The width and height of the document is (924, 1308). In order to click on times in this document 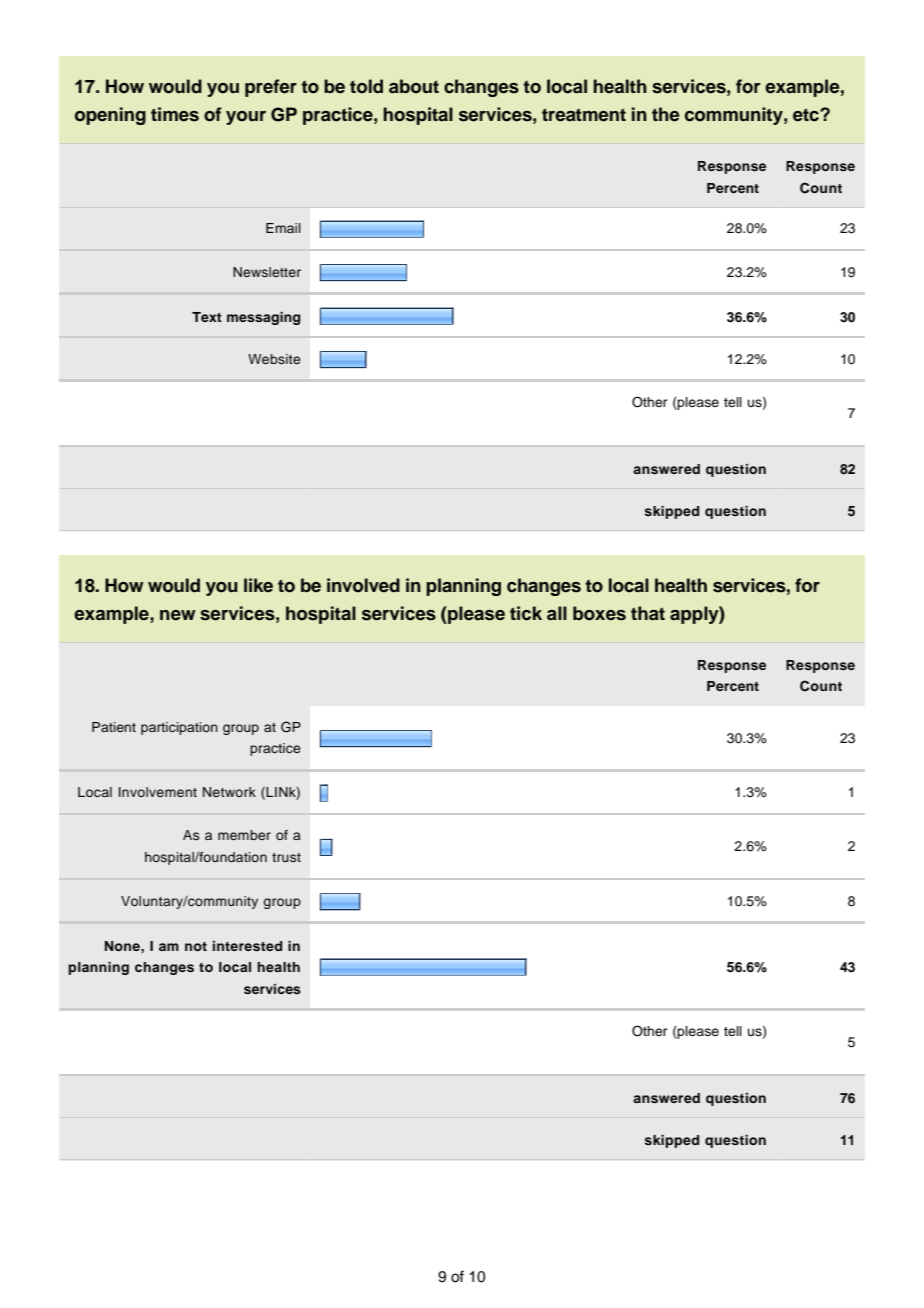, I will do `click(175, 114)`.
